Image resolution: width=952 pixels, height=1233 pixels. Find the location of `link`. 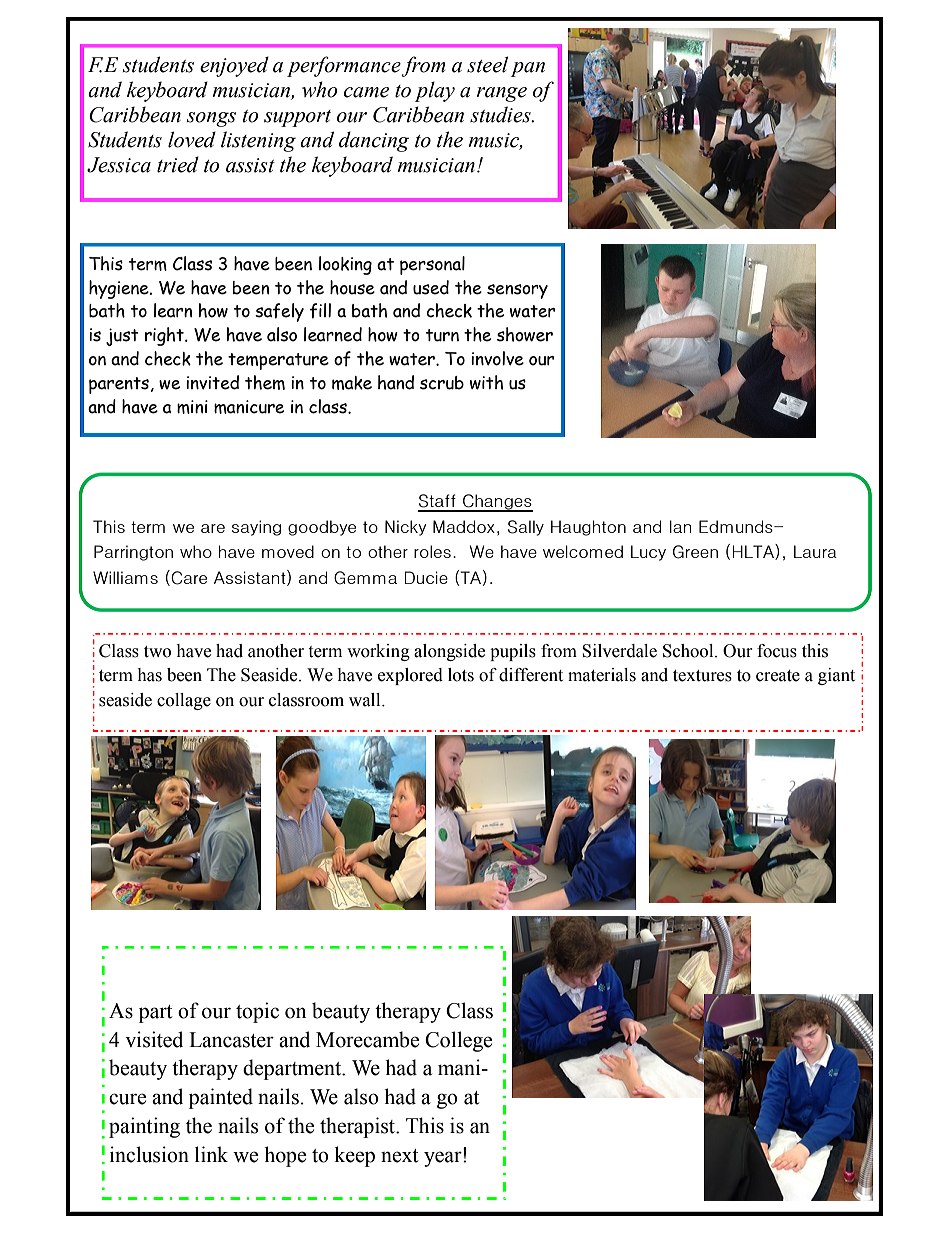

link is located at coordinates (211, 1154).
